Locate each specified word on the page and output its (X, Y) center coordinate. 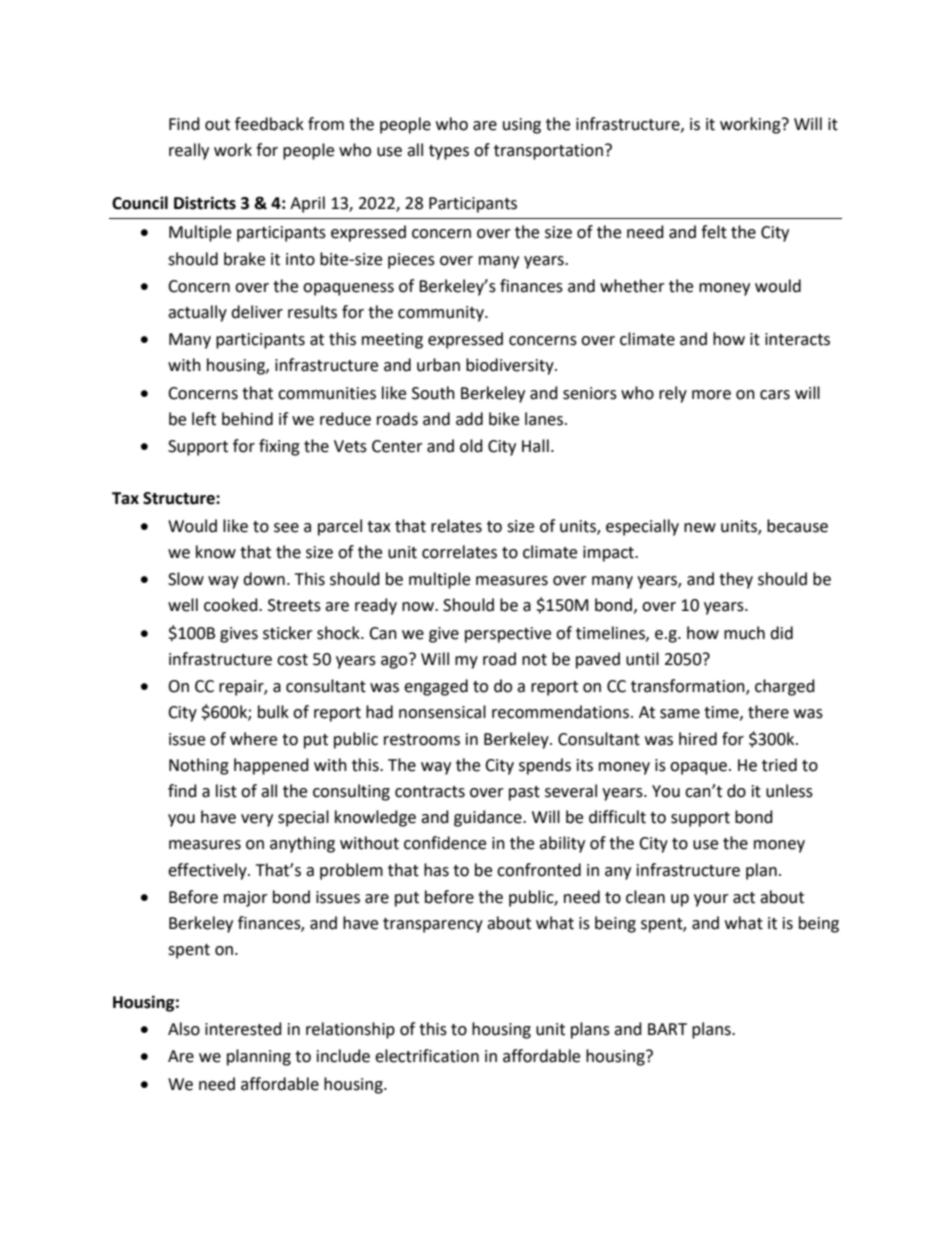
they (736, 580)
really (189, 151)
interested (243, 1029)
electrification (427, 1056)
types (449, 152)
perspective (508, 635)
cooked (232, 605)
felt (714, 232)
